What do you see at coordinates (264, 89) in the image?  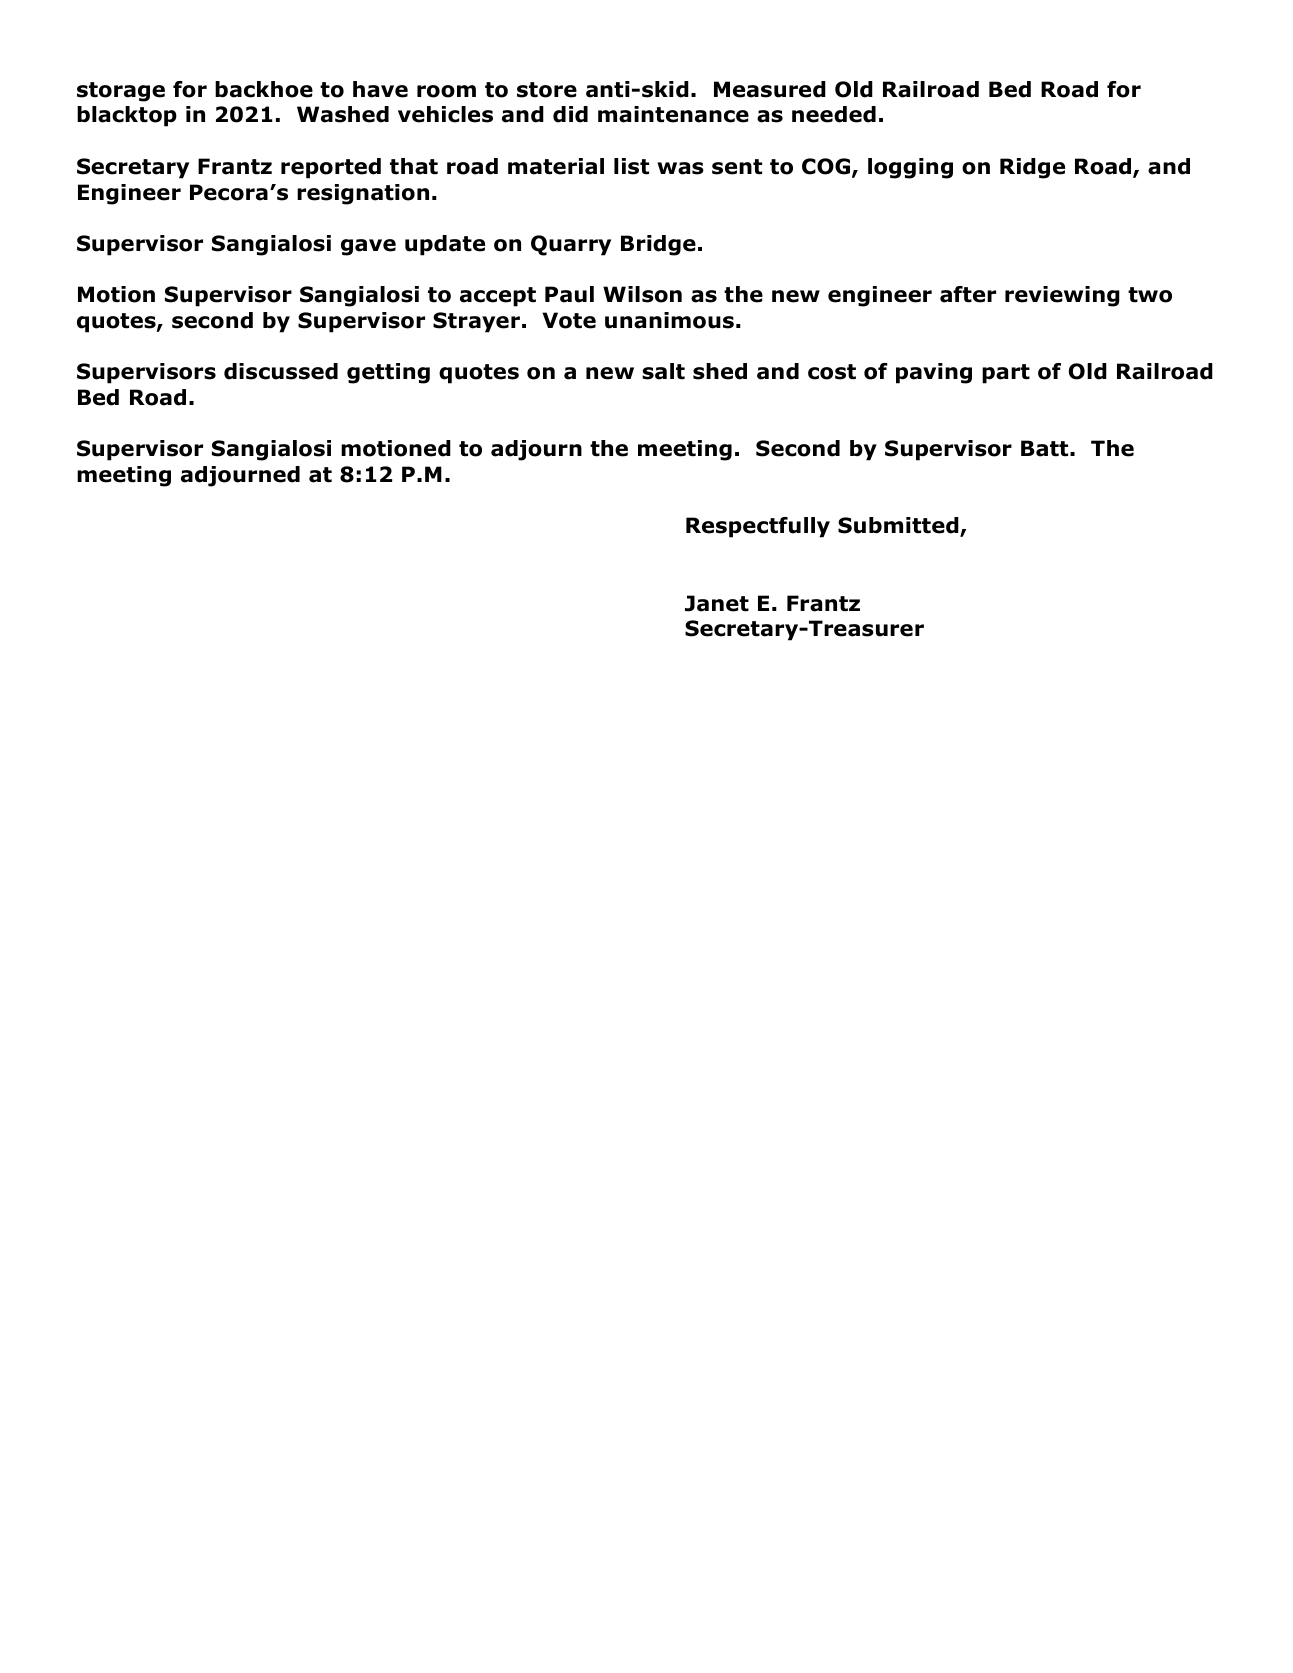 I see `backhoe` at bounding box center [264, 89].
